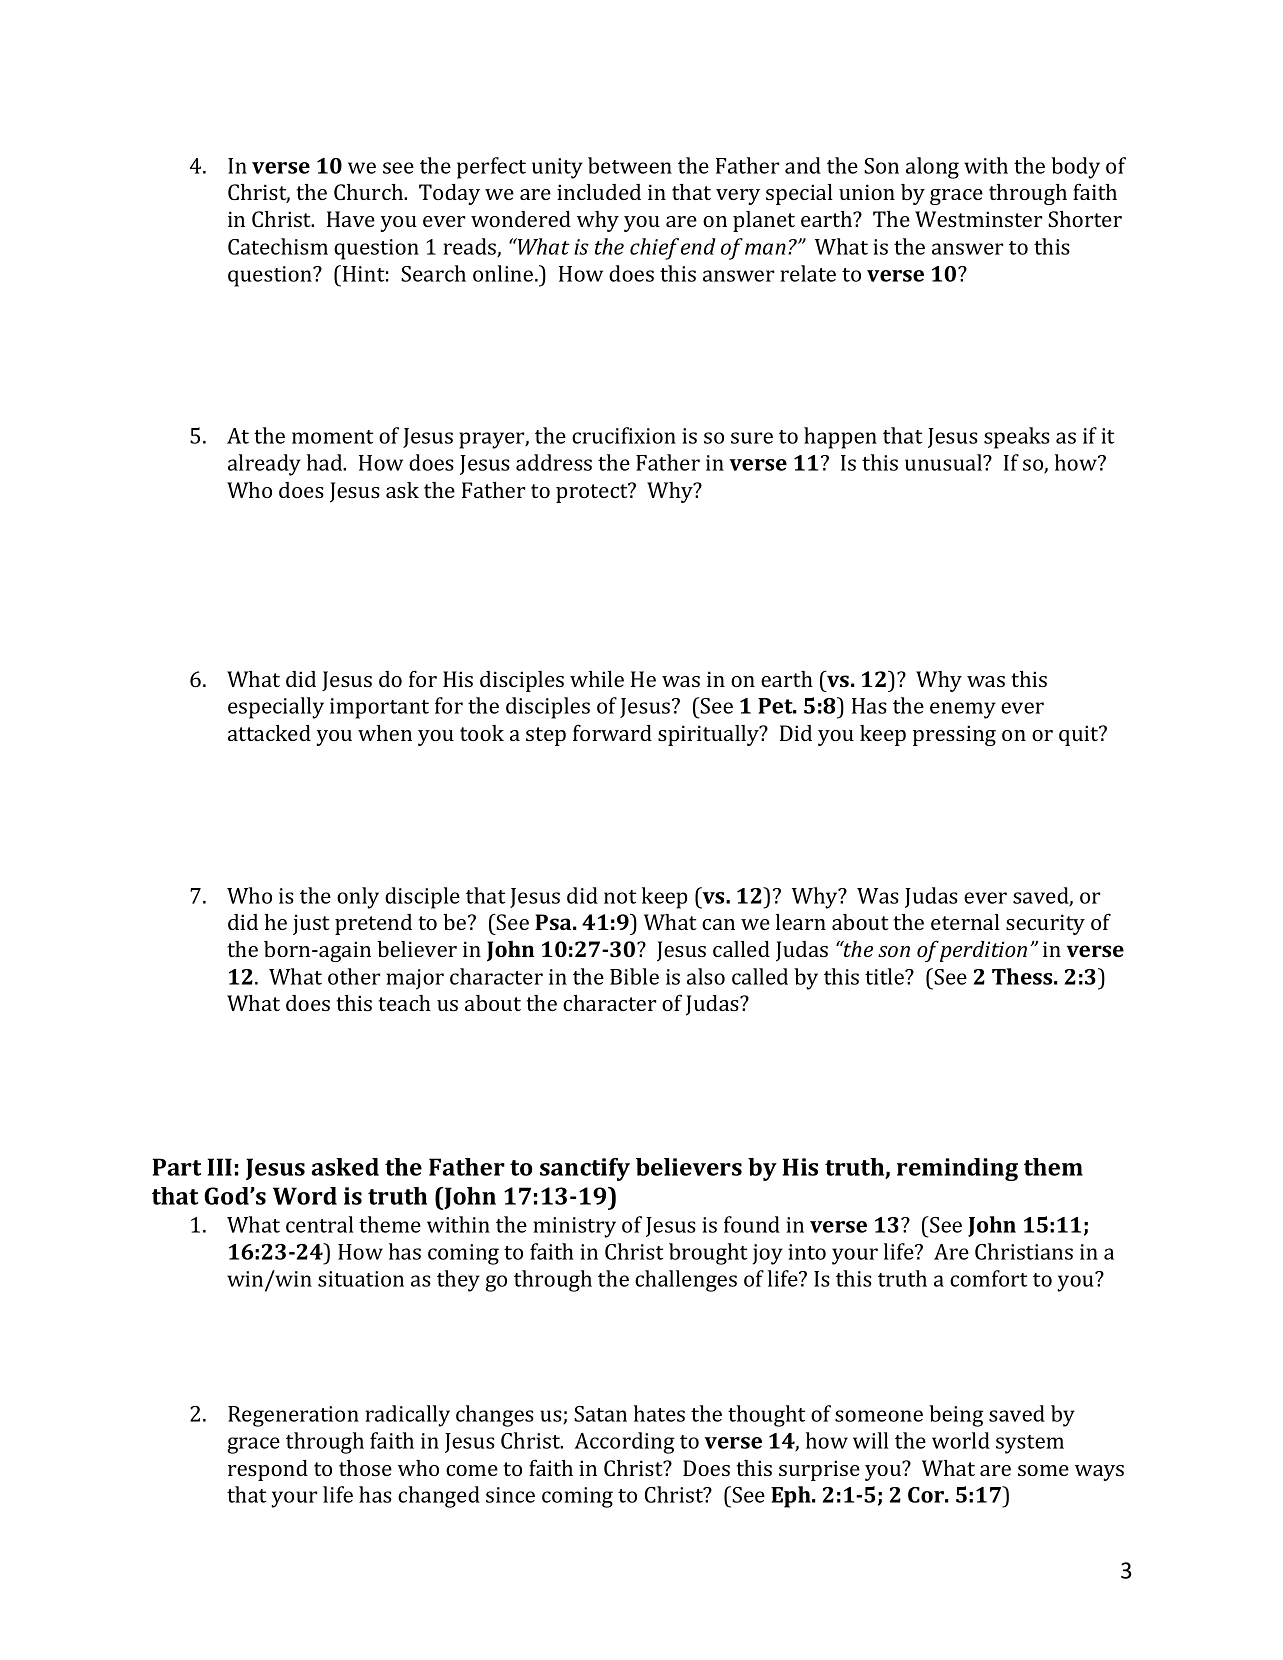  What do you see at coordinates (597, 679) in the document?
I see `while` at bounding box center [597, 679].
